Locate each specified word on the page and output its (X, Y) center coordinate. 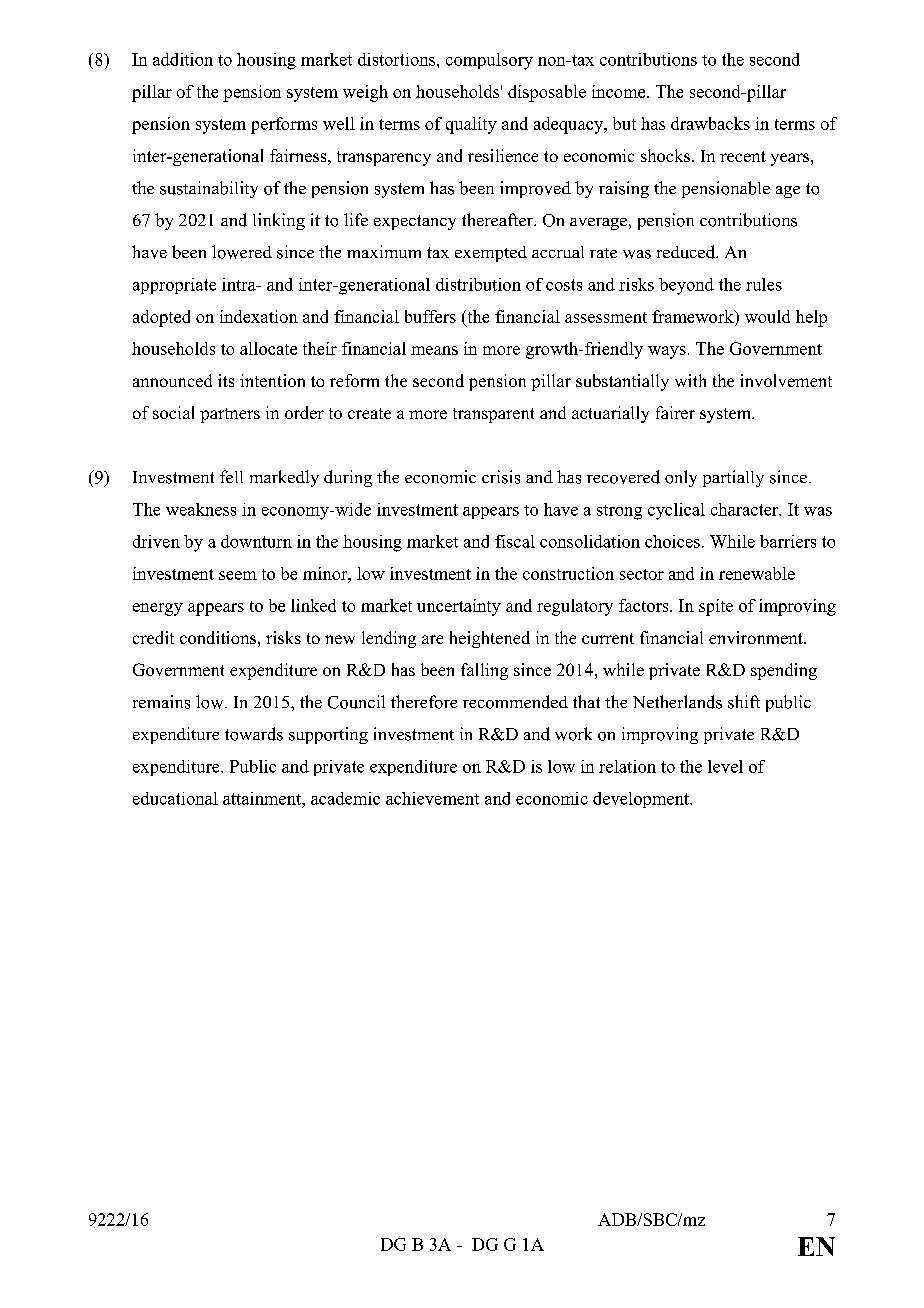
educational (175, 798)
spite (716, 607)
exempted (491, 254)
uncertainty (459, 607)
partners (230, 415)
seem (238, 575)
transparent (493, 415)
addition (183, 59)
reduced (687, 252)
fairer (675, 412)
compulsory (489, 61)
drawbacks (710, 123)
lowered (242, 252)
